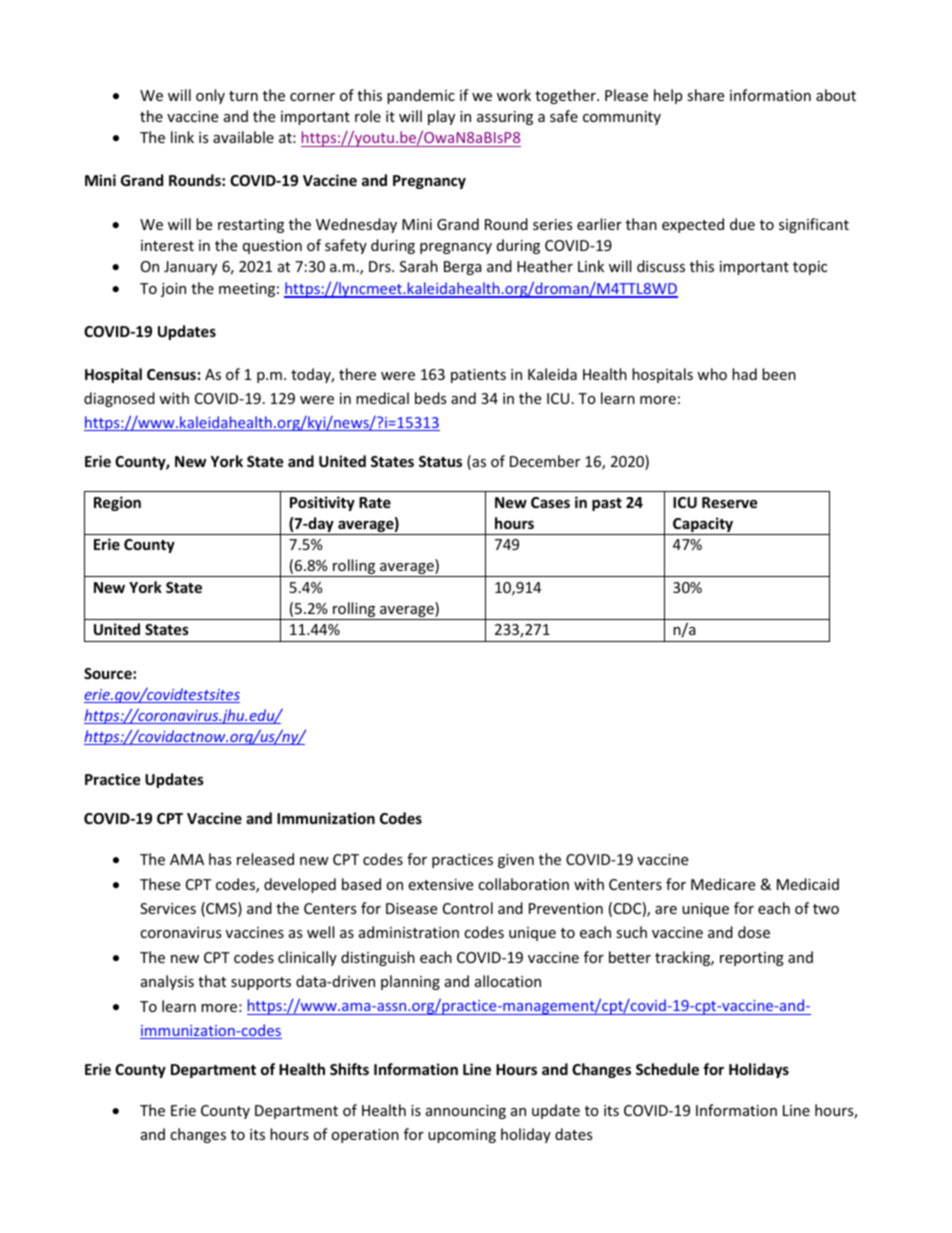 The height and width of the screenshot is (1233, 952). I want to click on Capacity, so click(703, 526).
